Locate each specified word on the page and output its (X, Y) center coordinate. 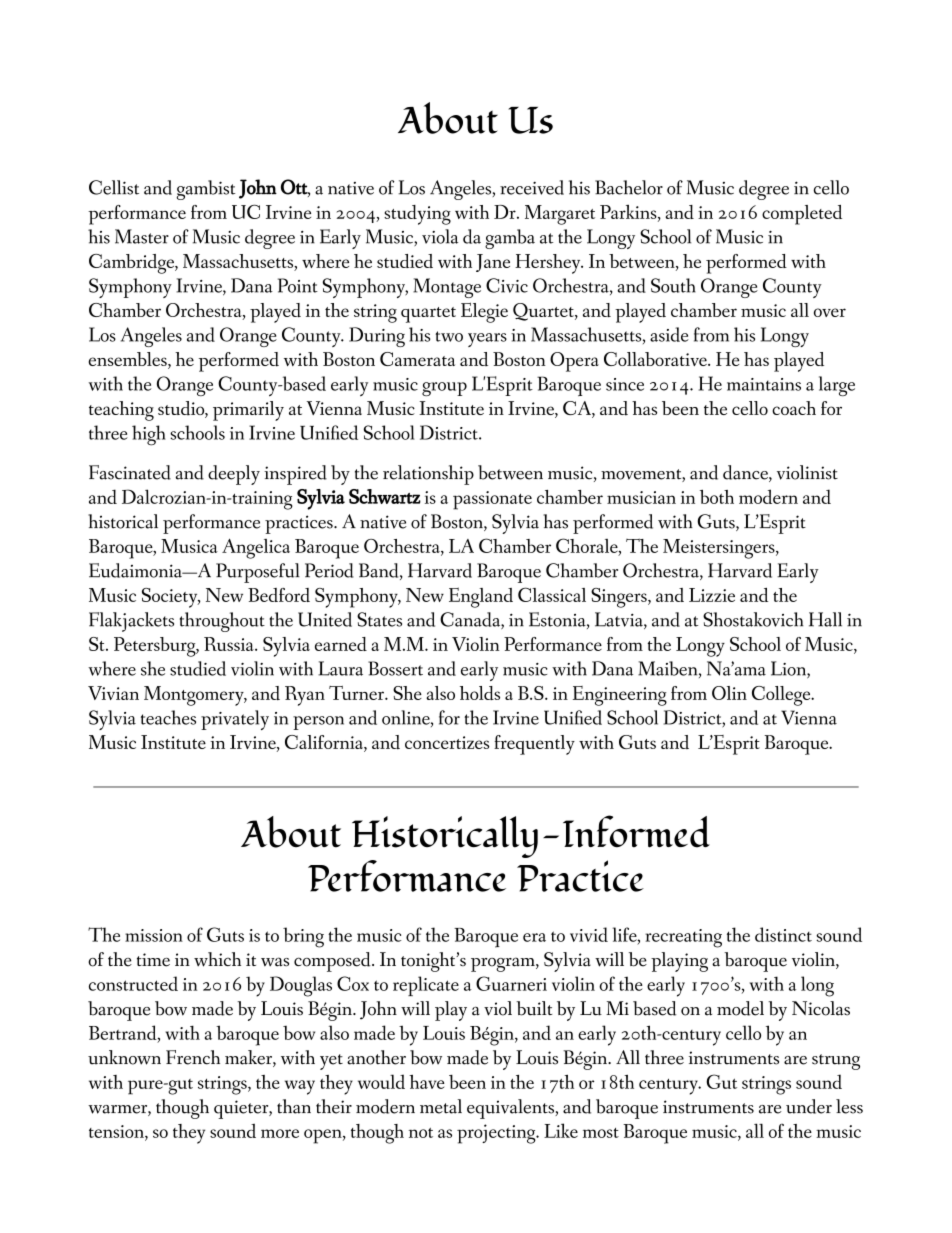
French (193, 1057)
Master (142, 236)
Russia (230, 644)
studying (417, 215)
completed (802, 215)
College (782, 696)
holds (480, 693)
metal (441, 1106)
